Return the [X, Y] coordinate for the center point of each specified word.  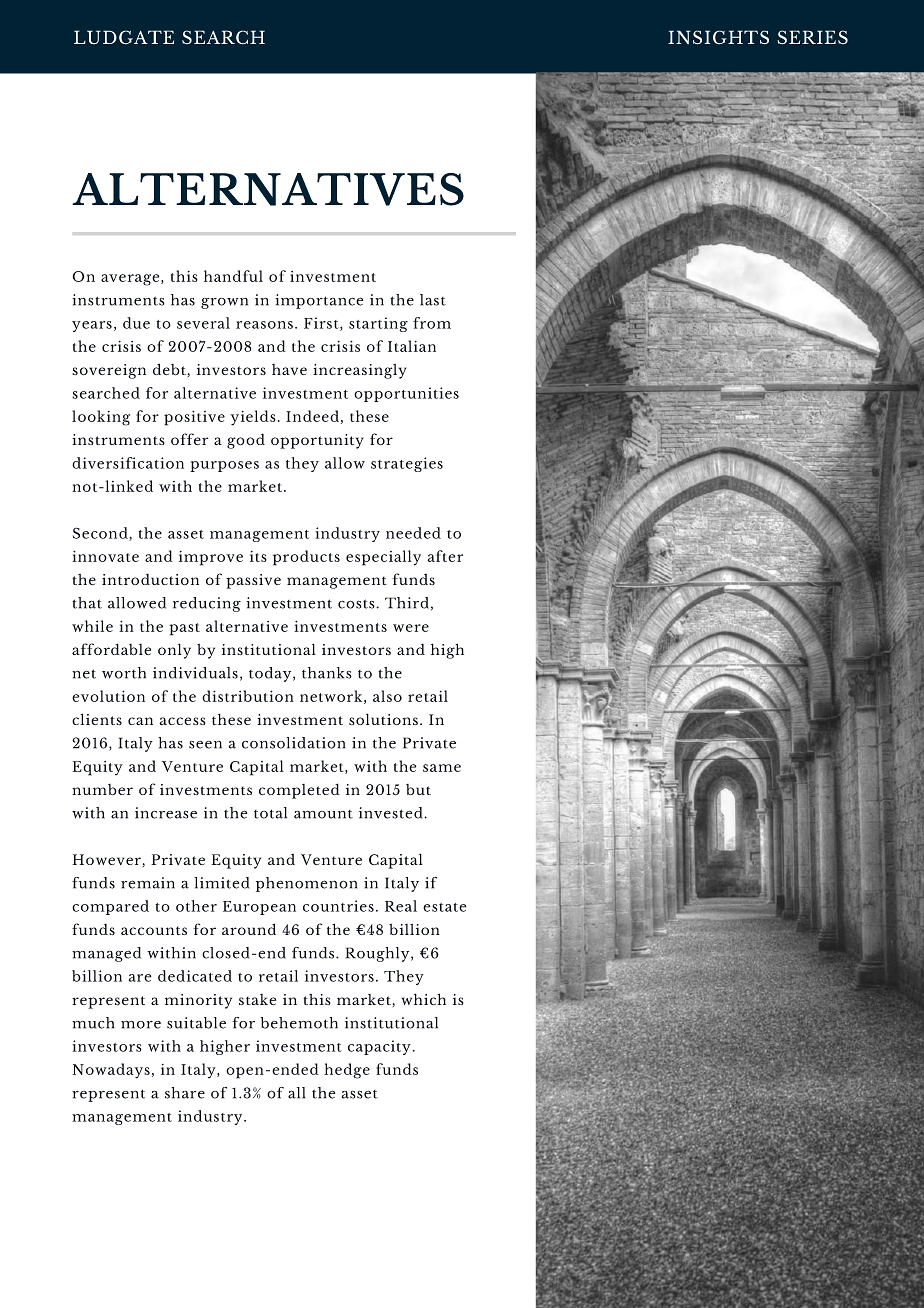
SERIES [812, 37]
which [424, 999]
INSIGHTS [718, 37]
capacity [379, 1047]
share [185, 1093]
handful [233, 276]
